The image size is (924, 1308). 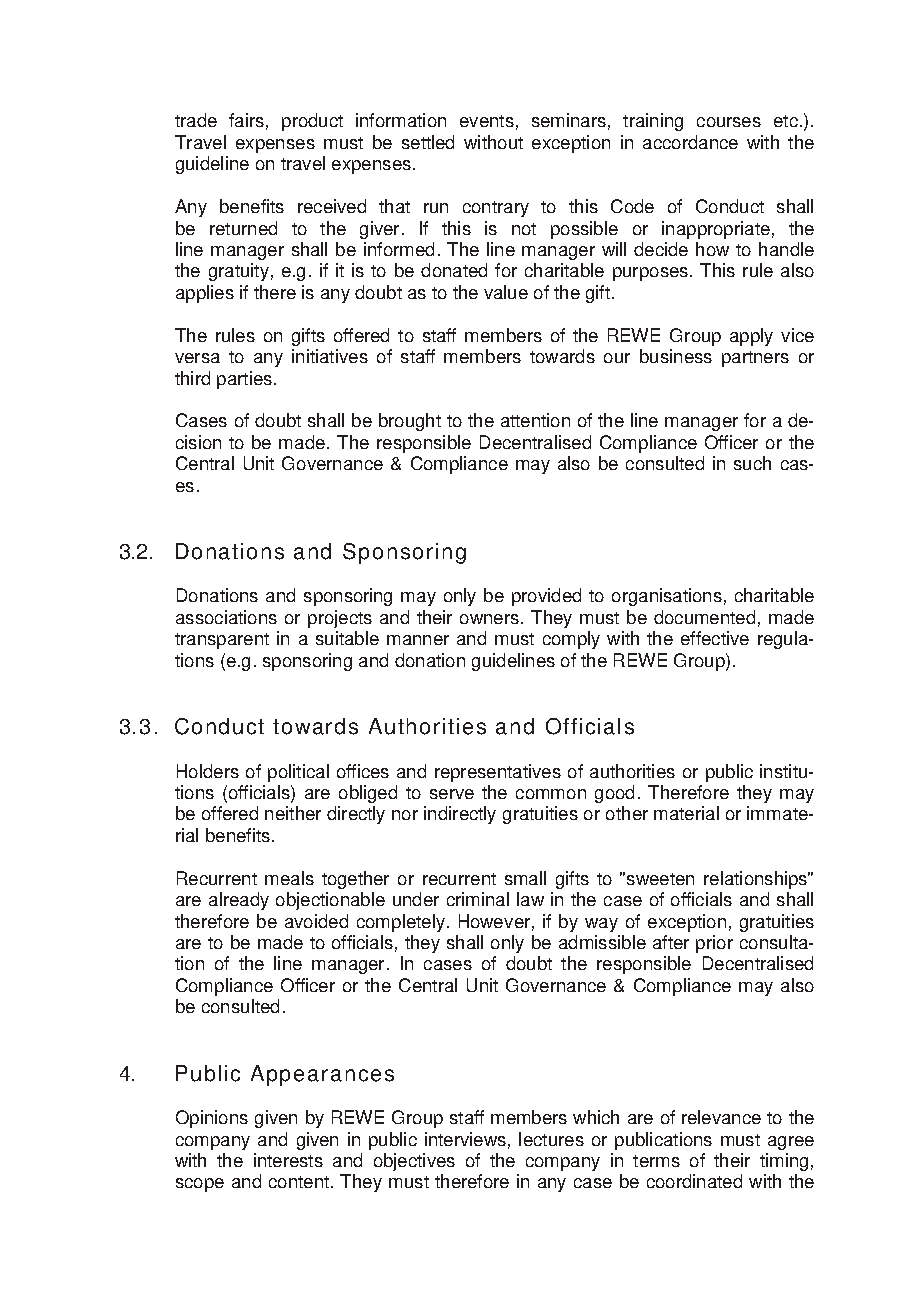 I want to click on interviews, so click(x=465, y=1139).
